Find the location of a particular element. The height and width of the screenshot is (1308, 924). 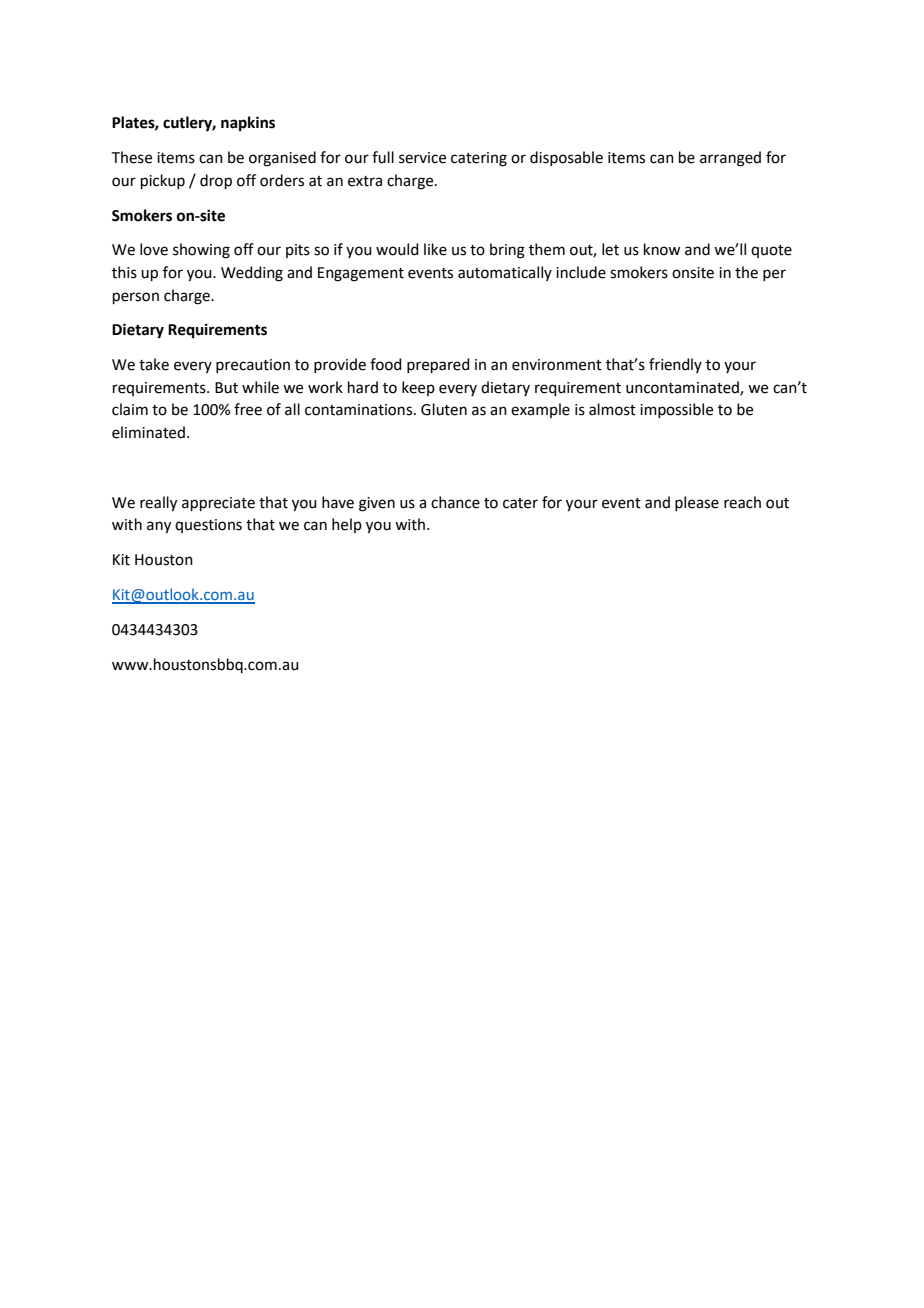

questions is located at coordinates (208, 526).
